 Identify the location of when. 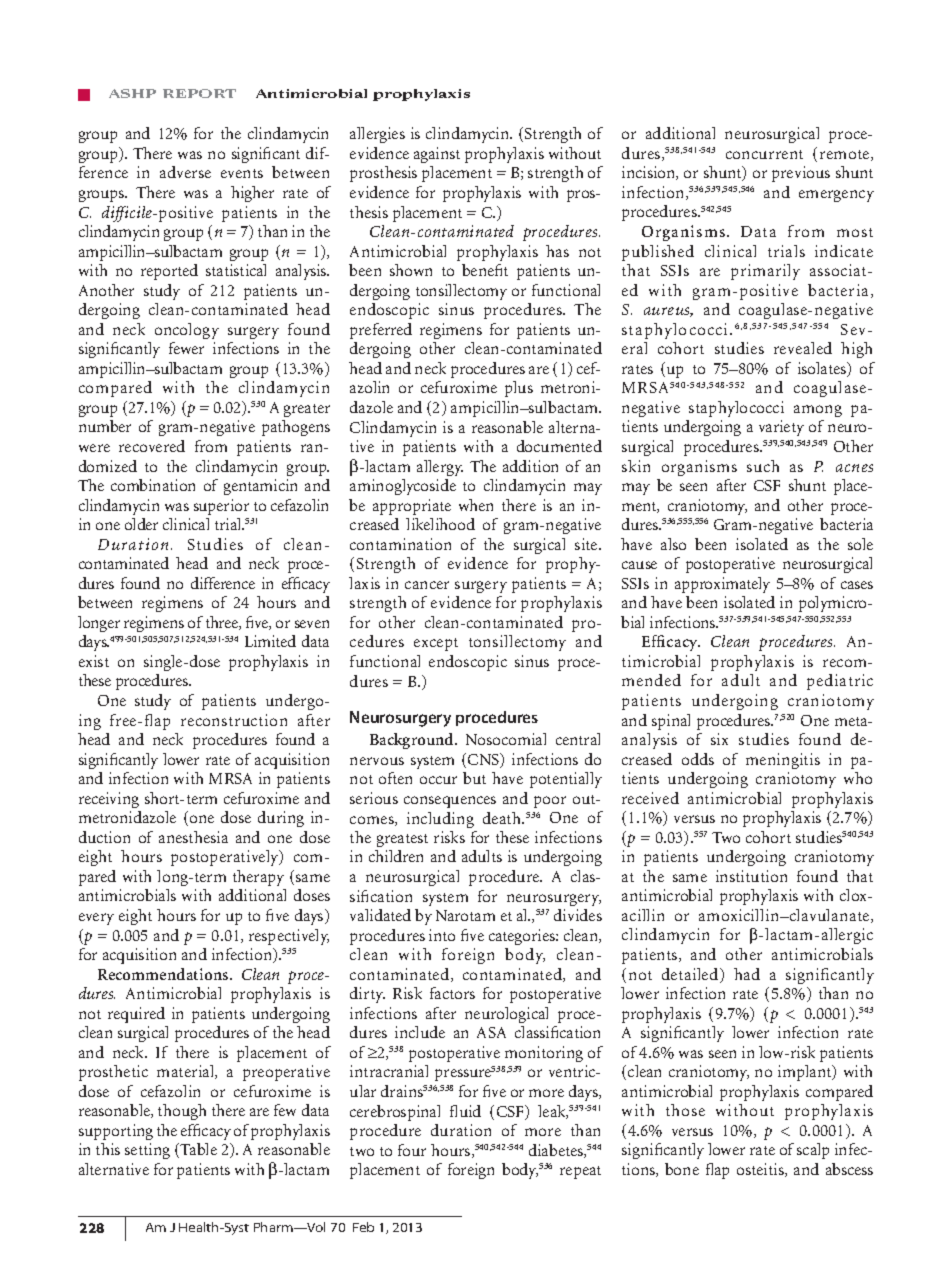
(476, 505).
